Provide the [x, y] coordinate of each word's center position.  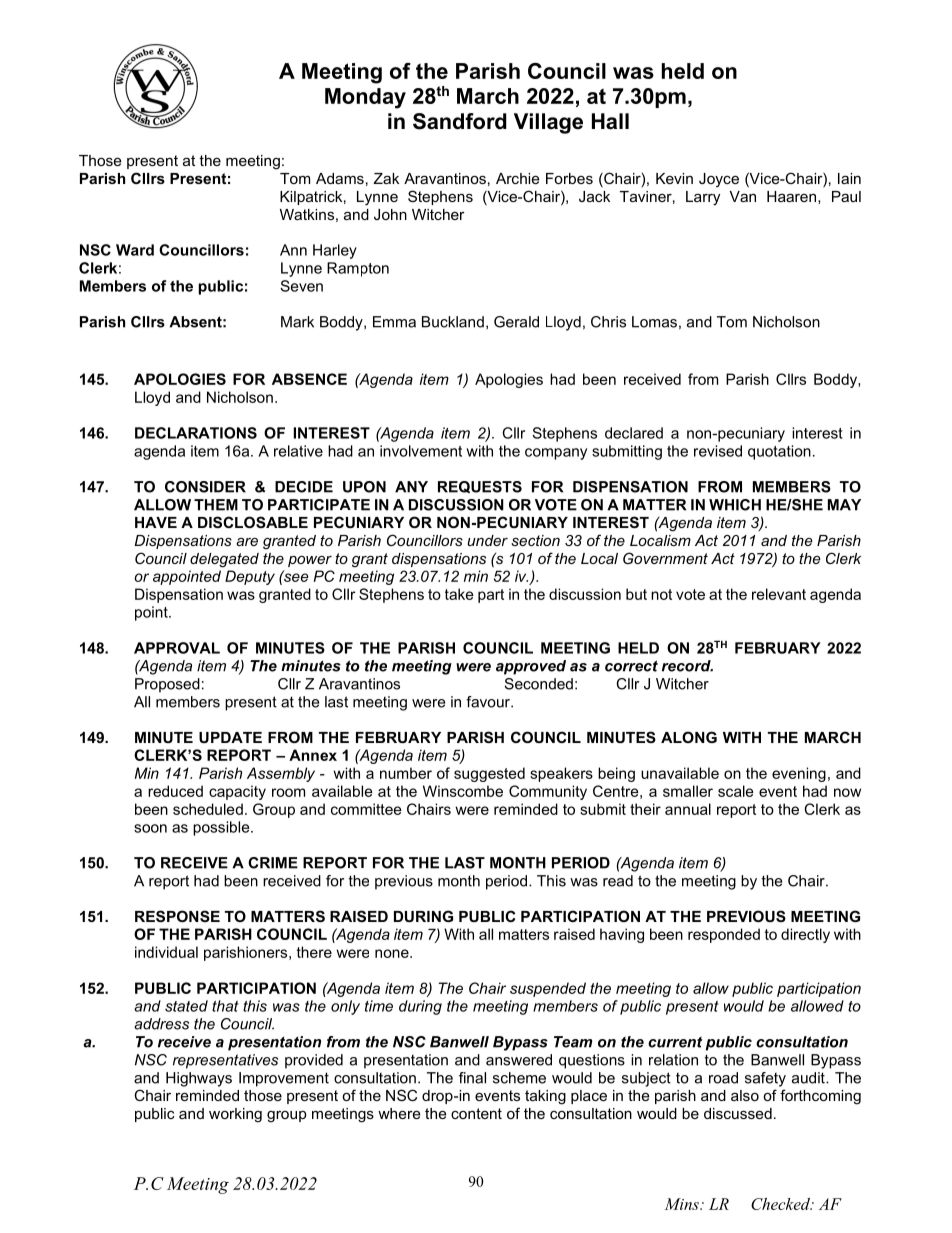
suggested [489, 774]
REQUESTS [480, 487]
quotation [779, 452]
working [235, 1115]
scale [736, 791]
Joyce [719, 180]
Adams [340, 178]
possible [222, 828]
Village [548, 123]
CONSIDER [205, 487]
